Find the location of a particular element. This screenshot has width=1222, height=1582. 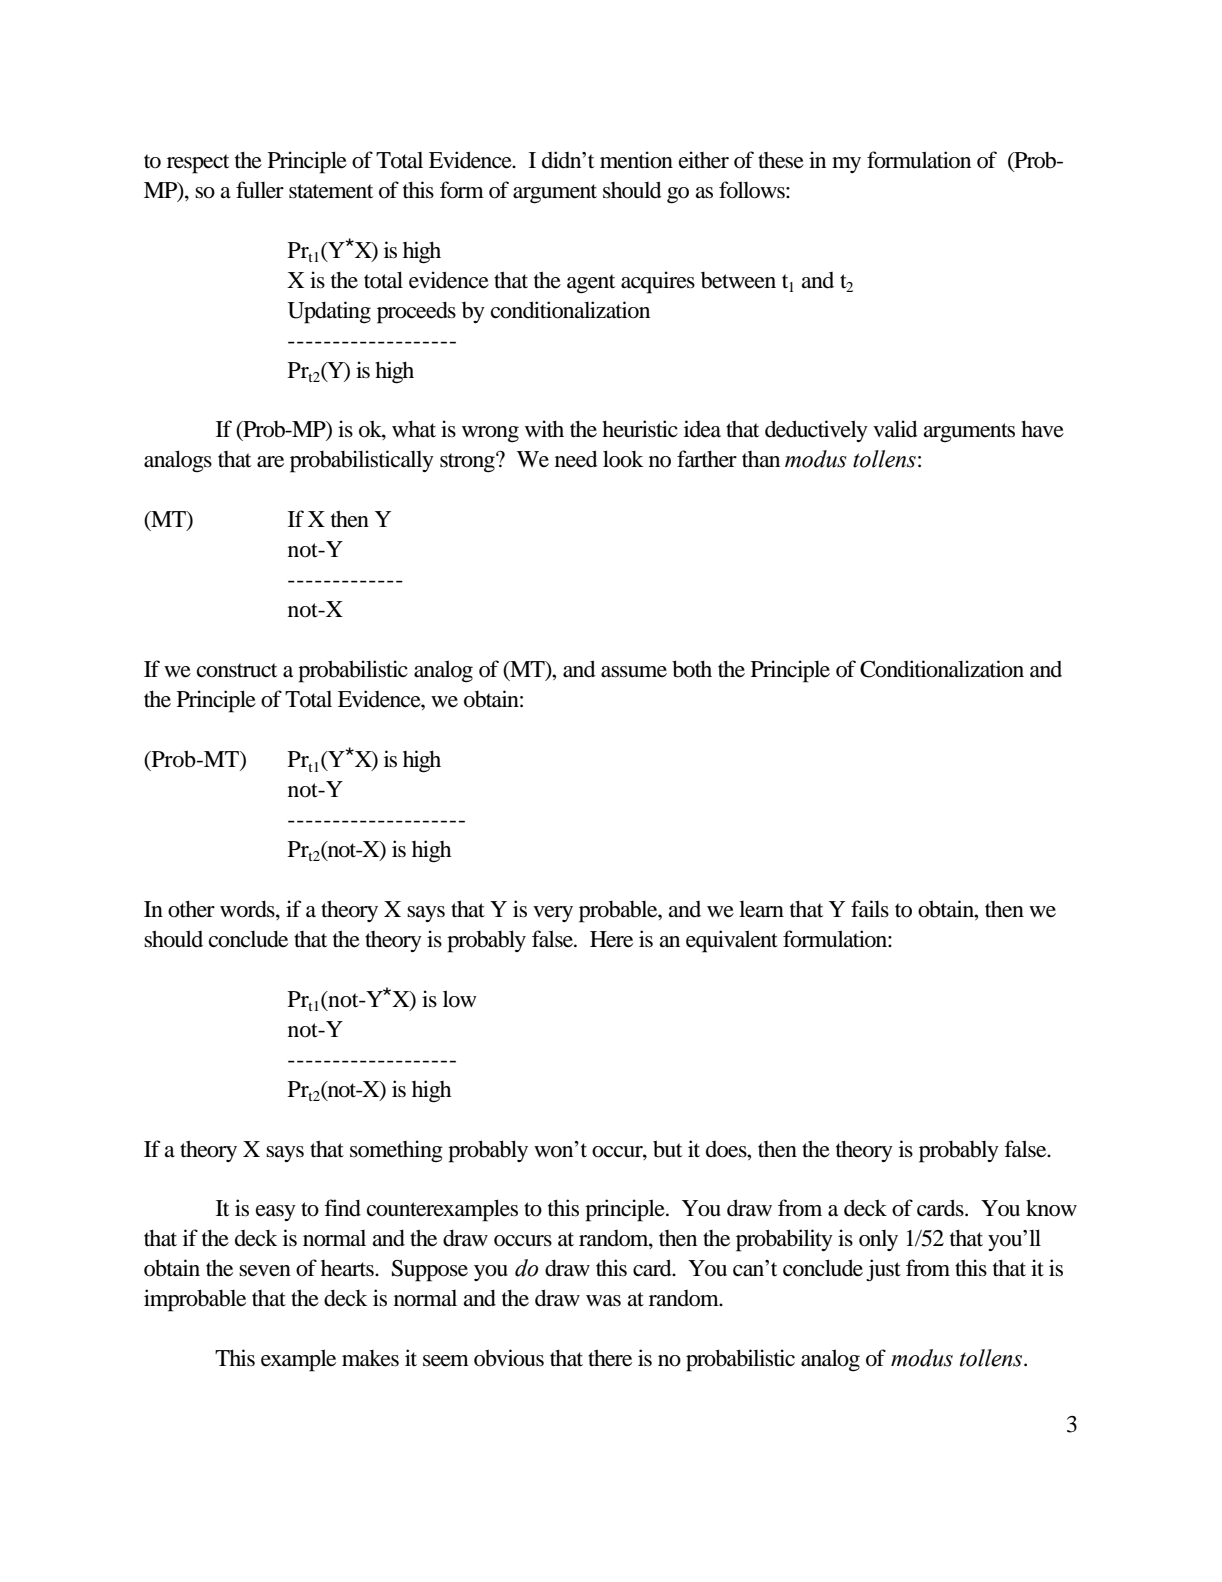

valid is located at coordinates (895, 429).
